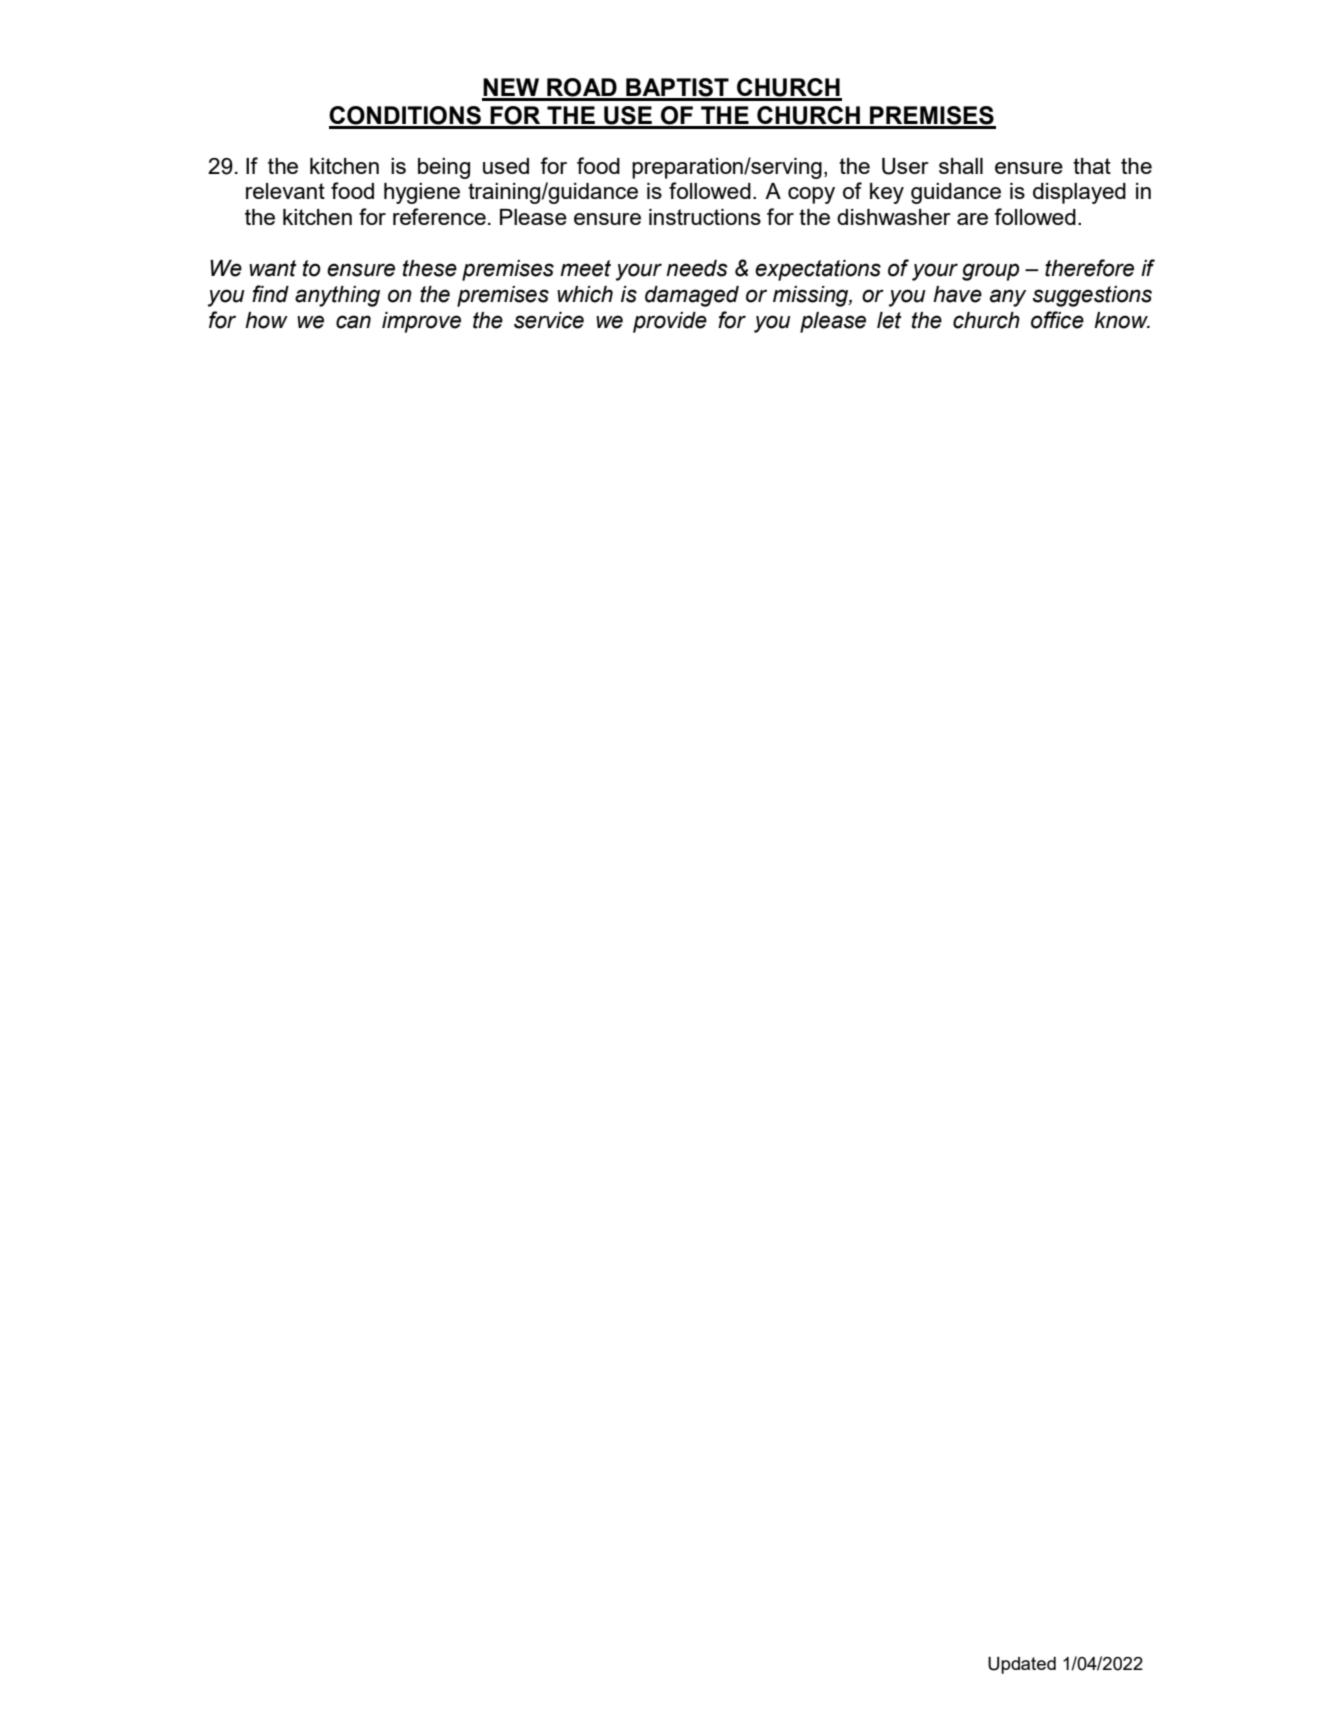  Describe the element at coordinates (670, 322) in the screenshot. I see `provide` at that location.
